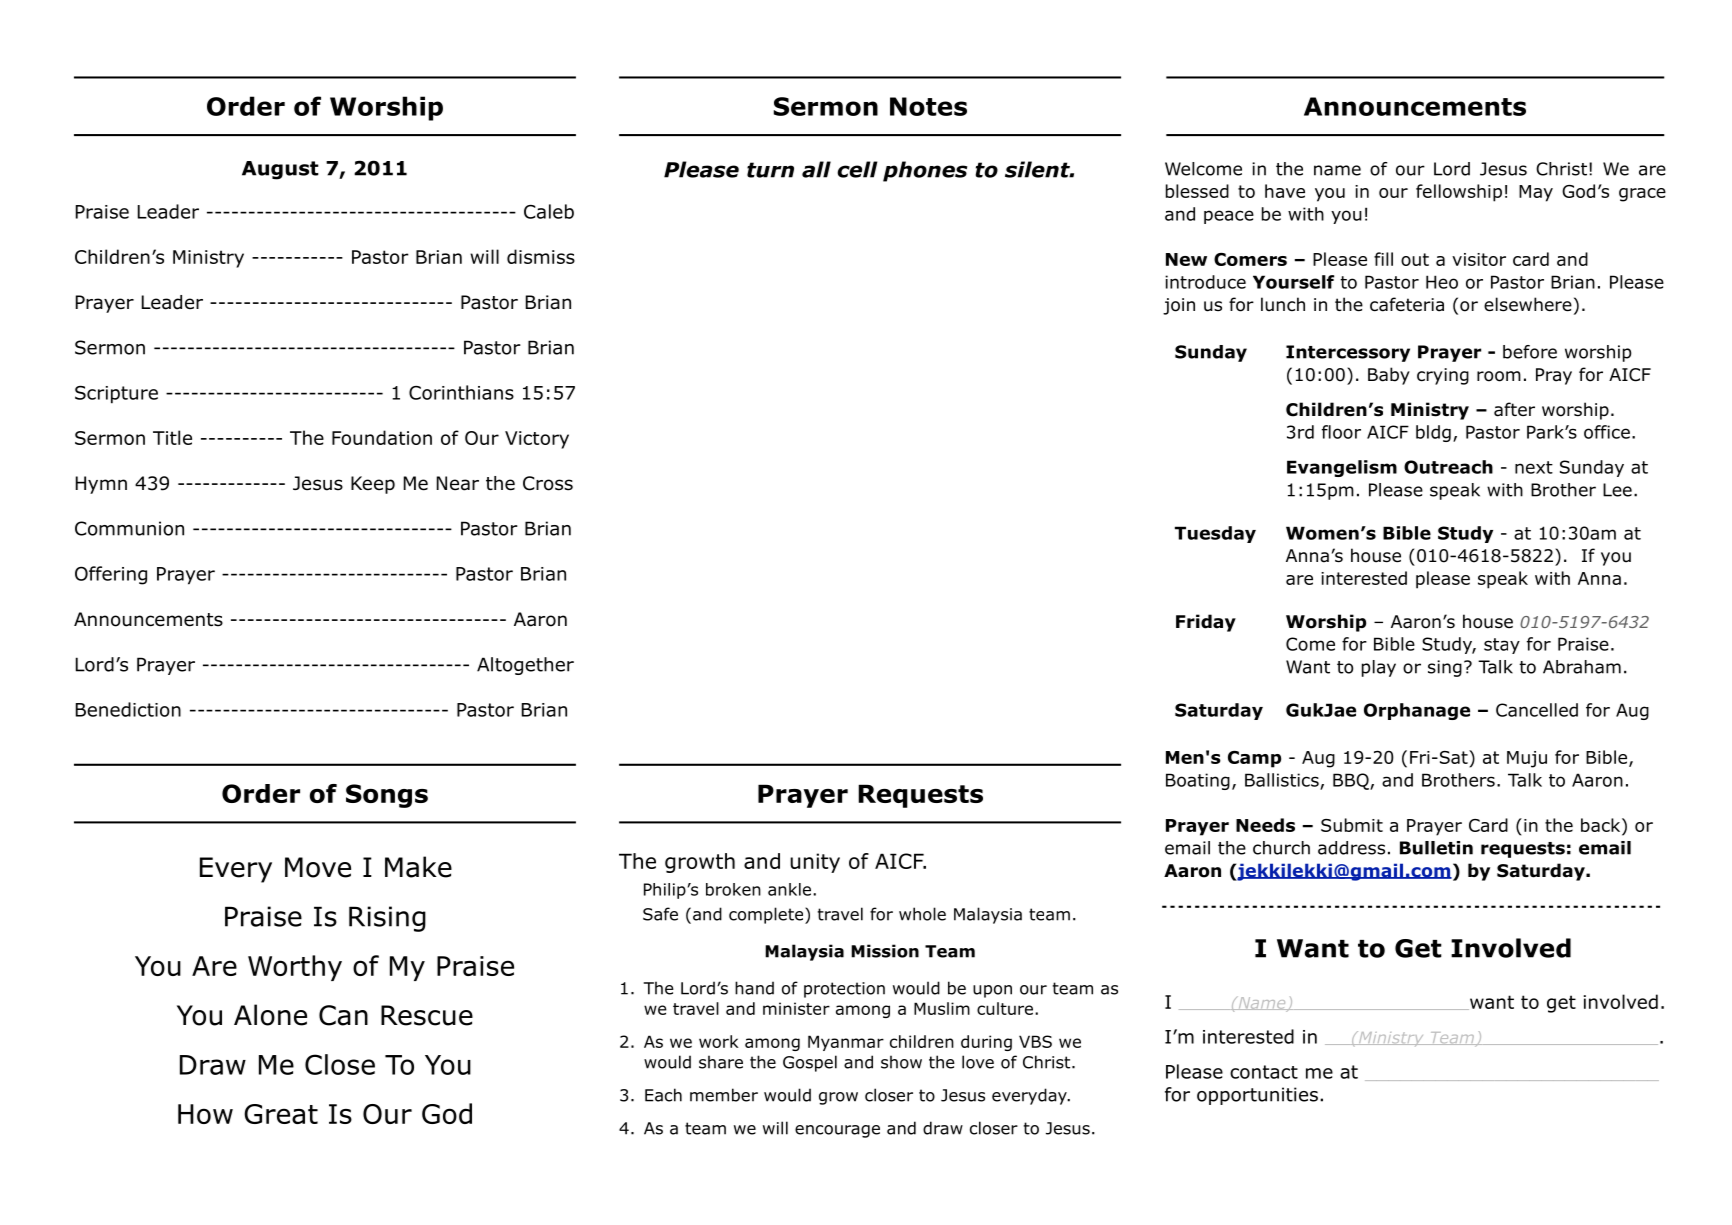 The height and width of the screenshot is (1225, 1732). What do you see at coordinates (548, 483) in the screenshot?
I see `Cross` at bounding box center [548, 483].
